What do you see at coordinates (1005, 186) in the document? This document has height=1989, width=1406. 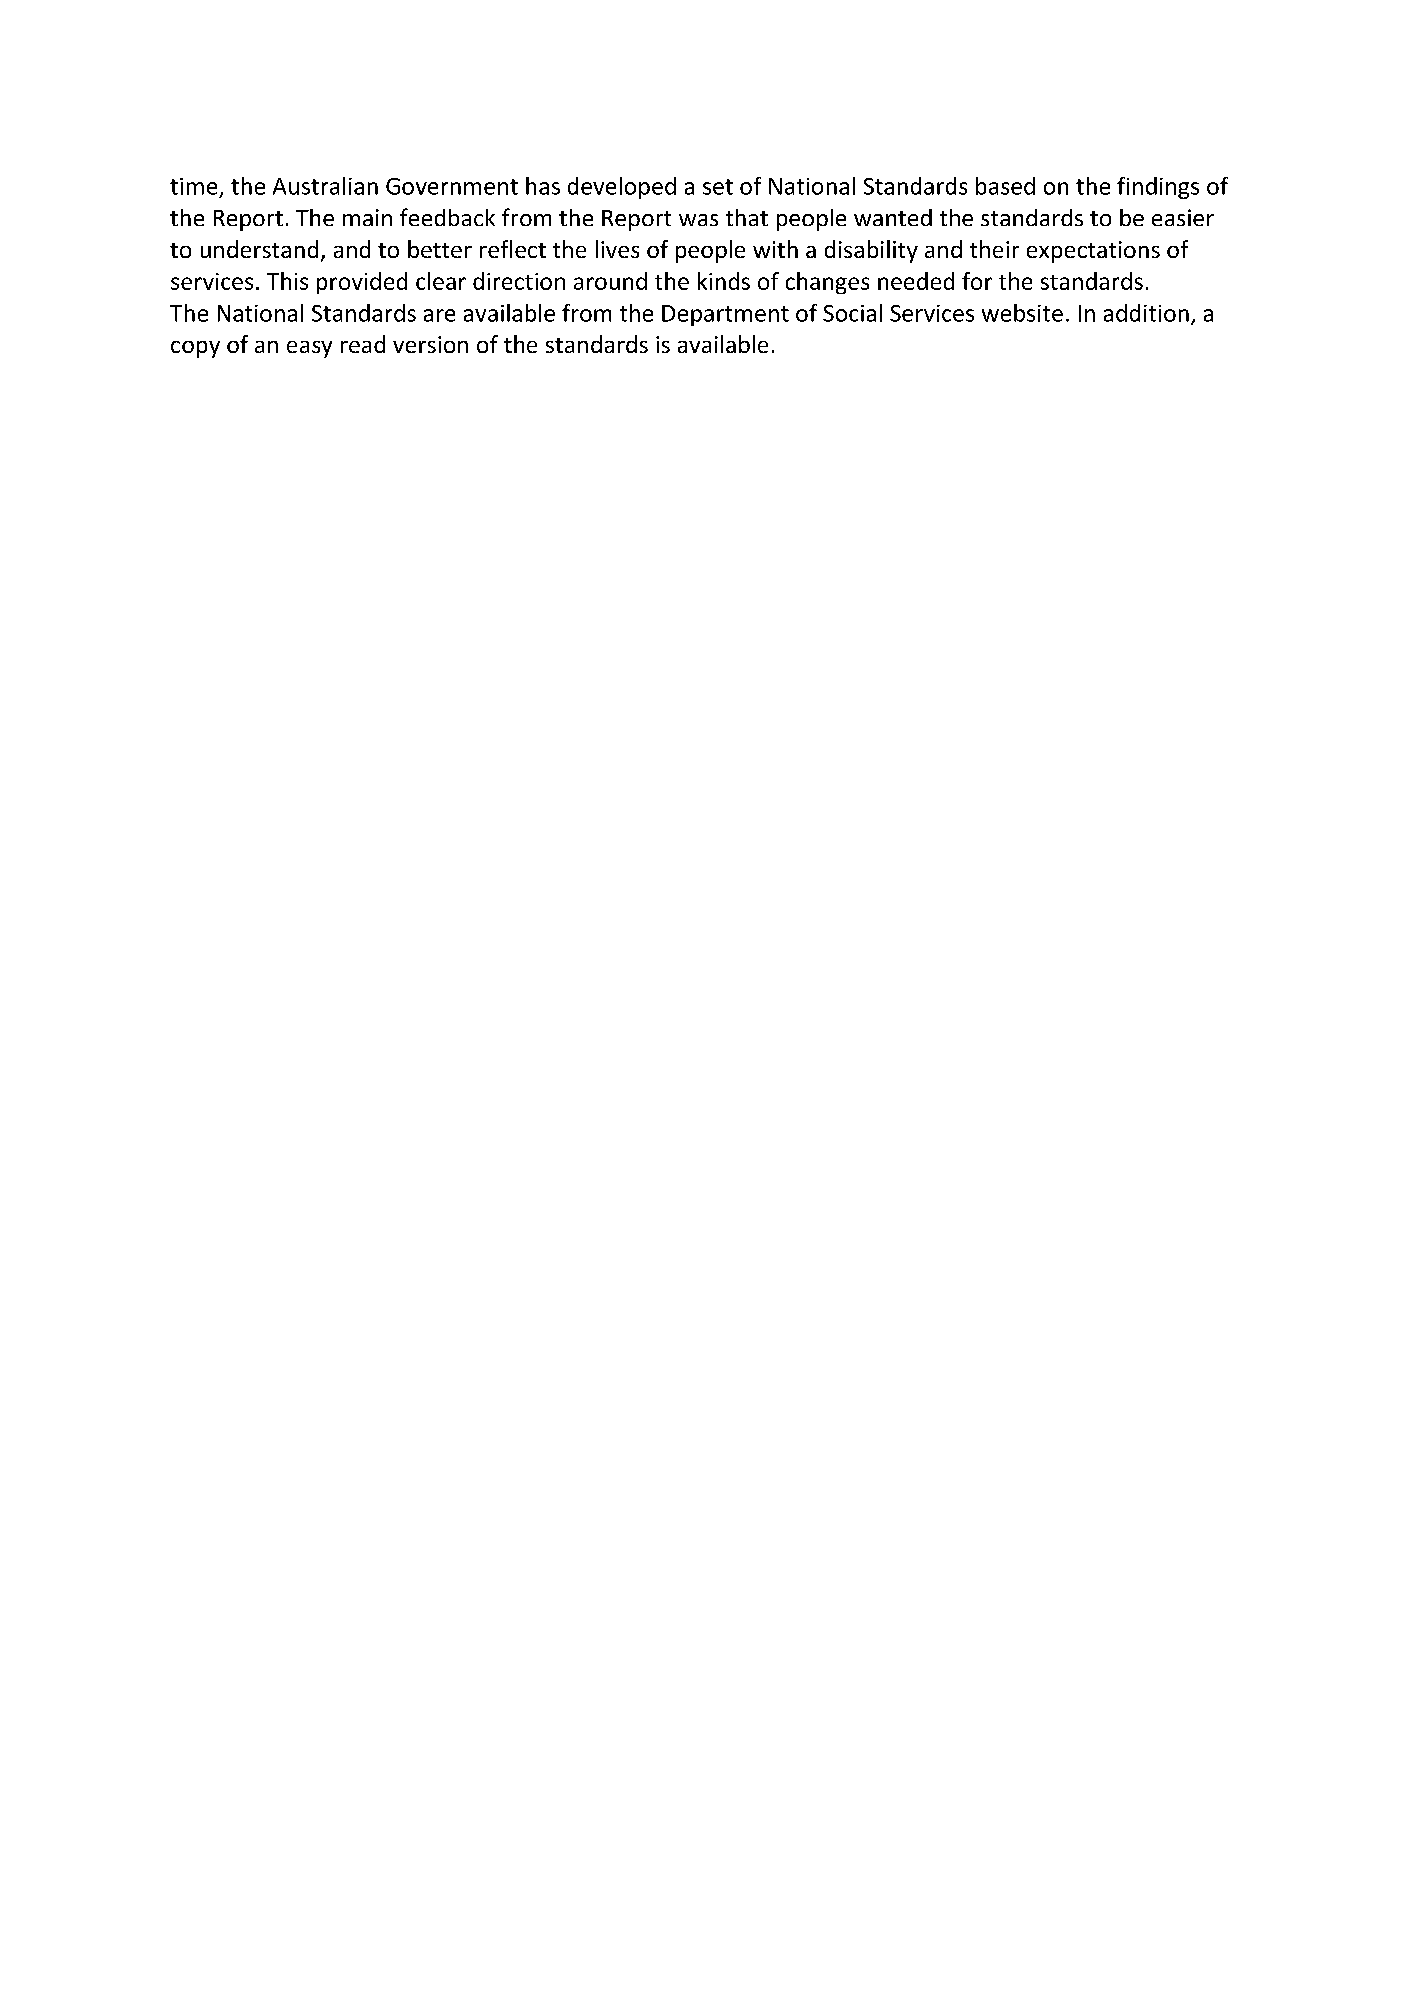 I see `based` at bounding box center [1005, 186].
